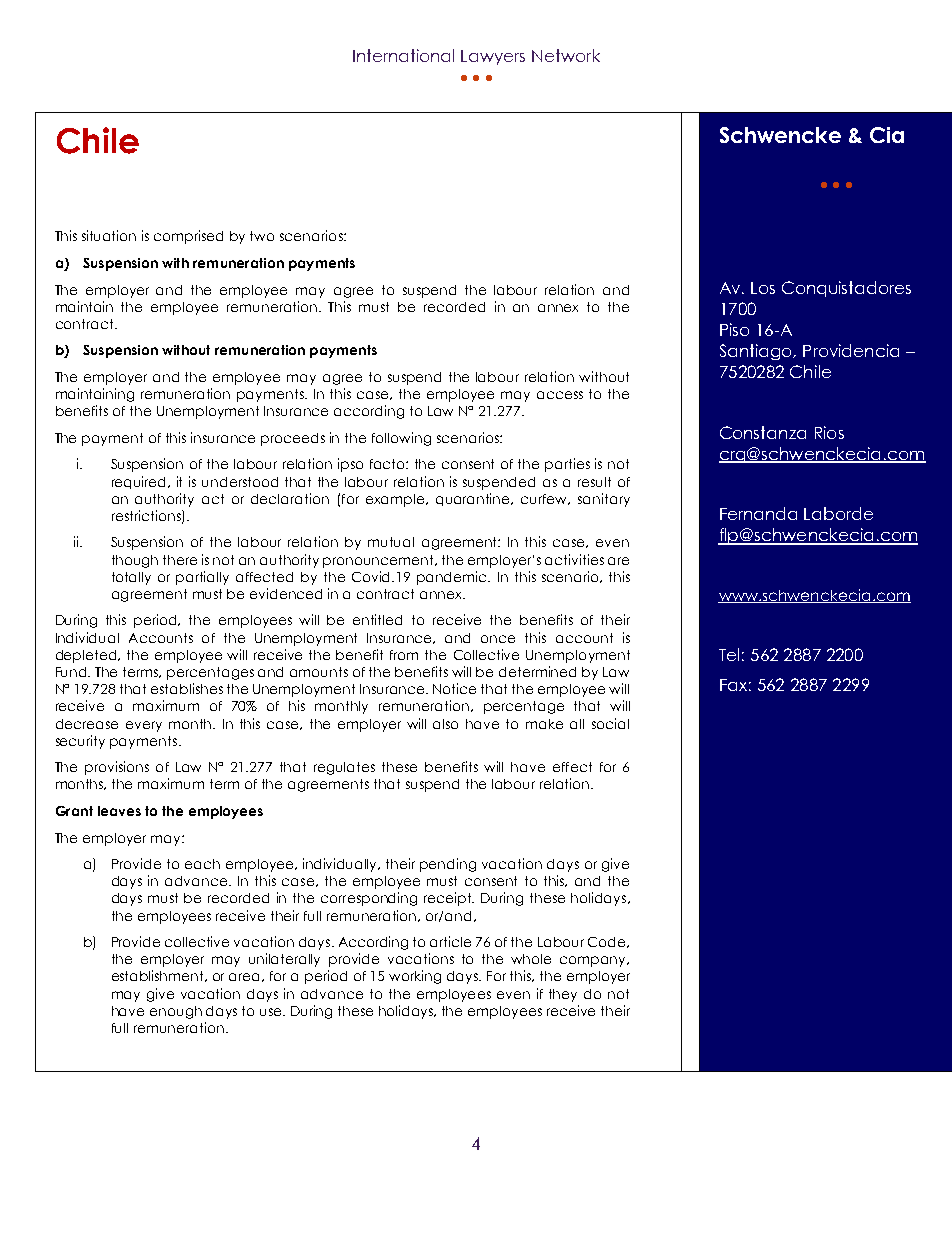 This image has height=1233, width=952. What do you see at coordinates (415, 977) in the image?
I see `working` at bounding box center [415, 977].
